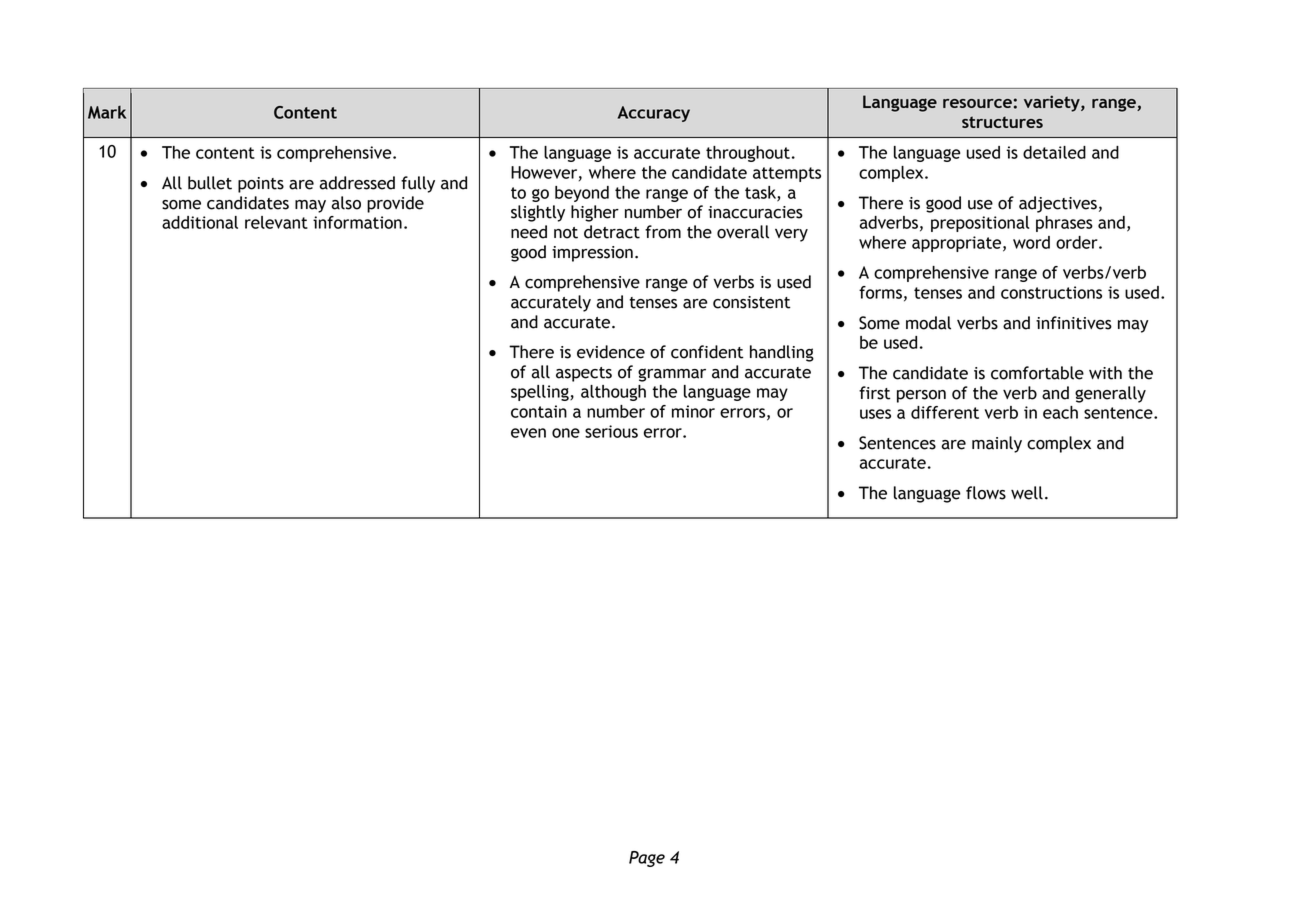  I want to click on Accuracy, so click(654, 114).
